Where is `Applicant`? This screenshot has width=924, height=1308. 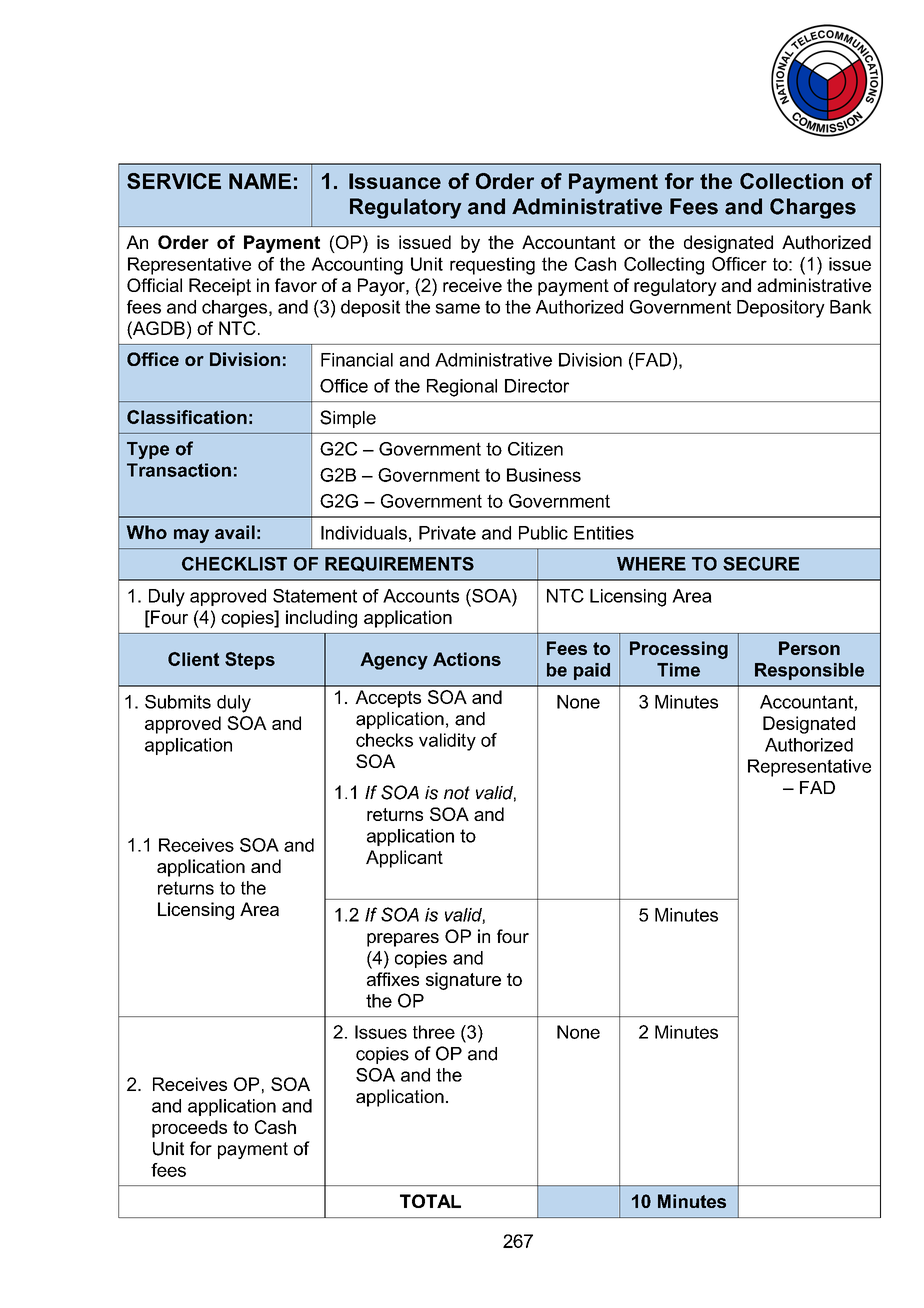 Applicant is located at coordinates (404, 859).
